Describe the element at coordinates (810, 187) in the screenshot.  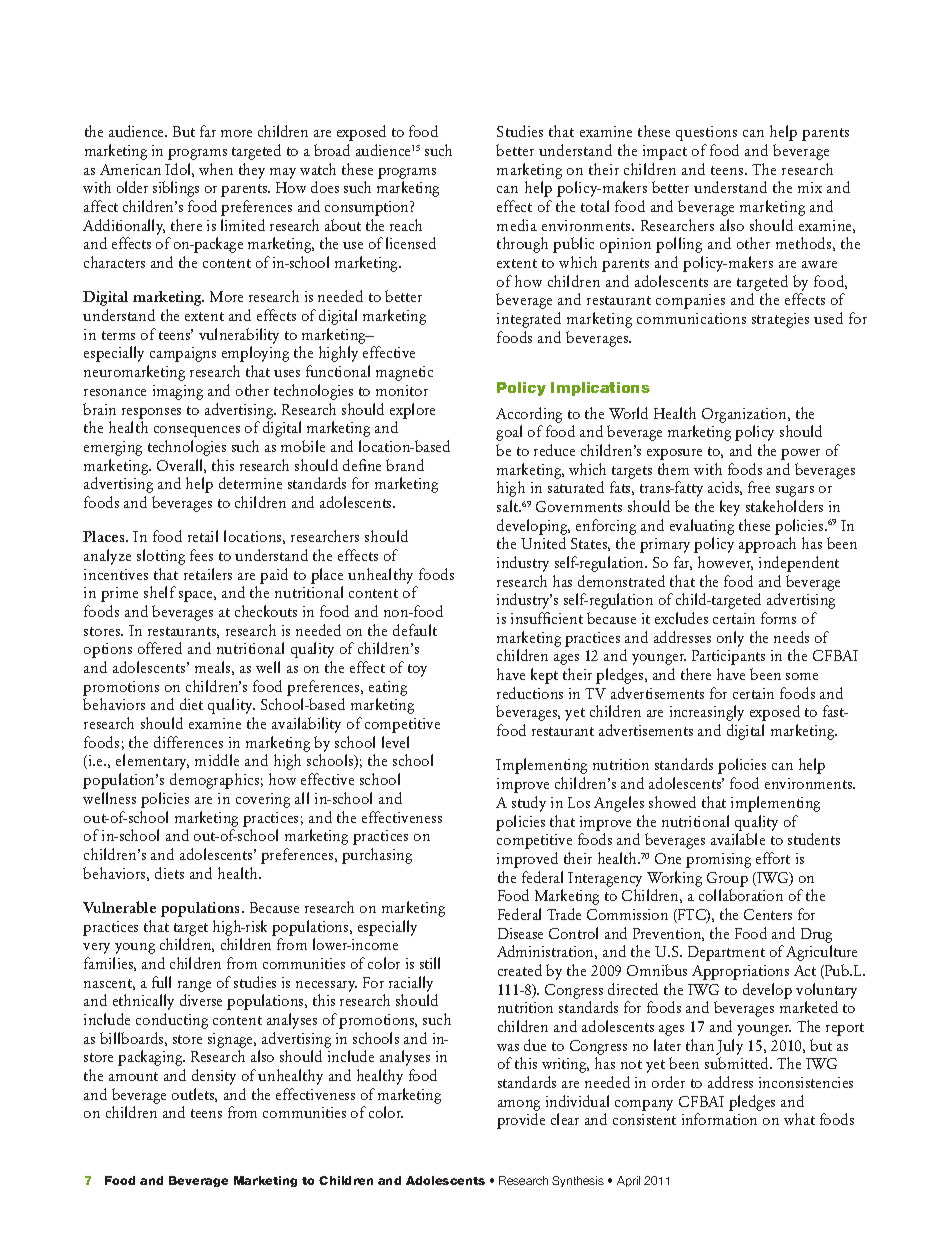
I see `mix` at that location.
